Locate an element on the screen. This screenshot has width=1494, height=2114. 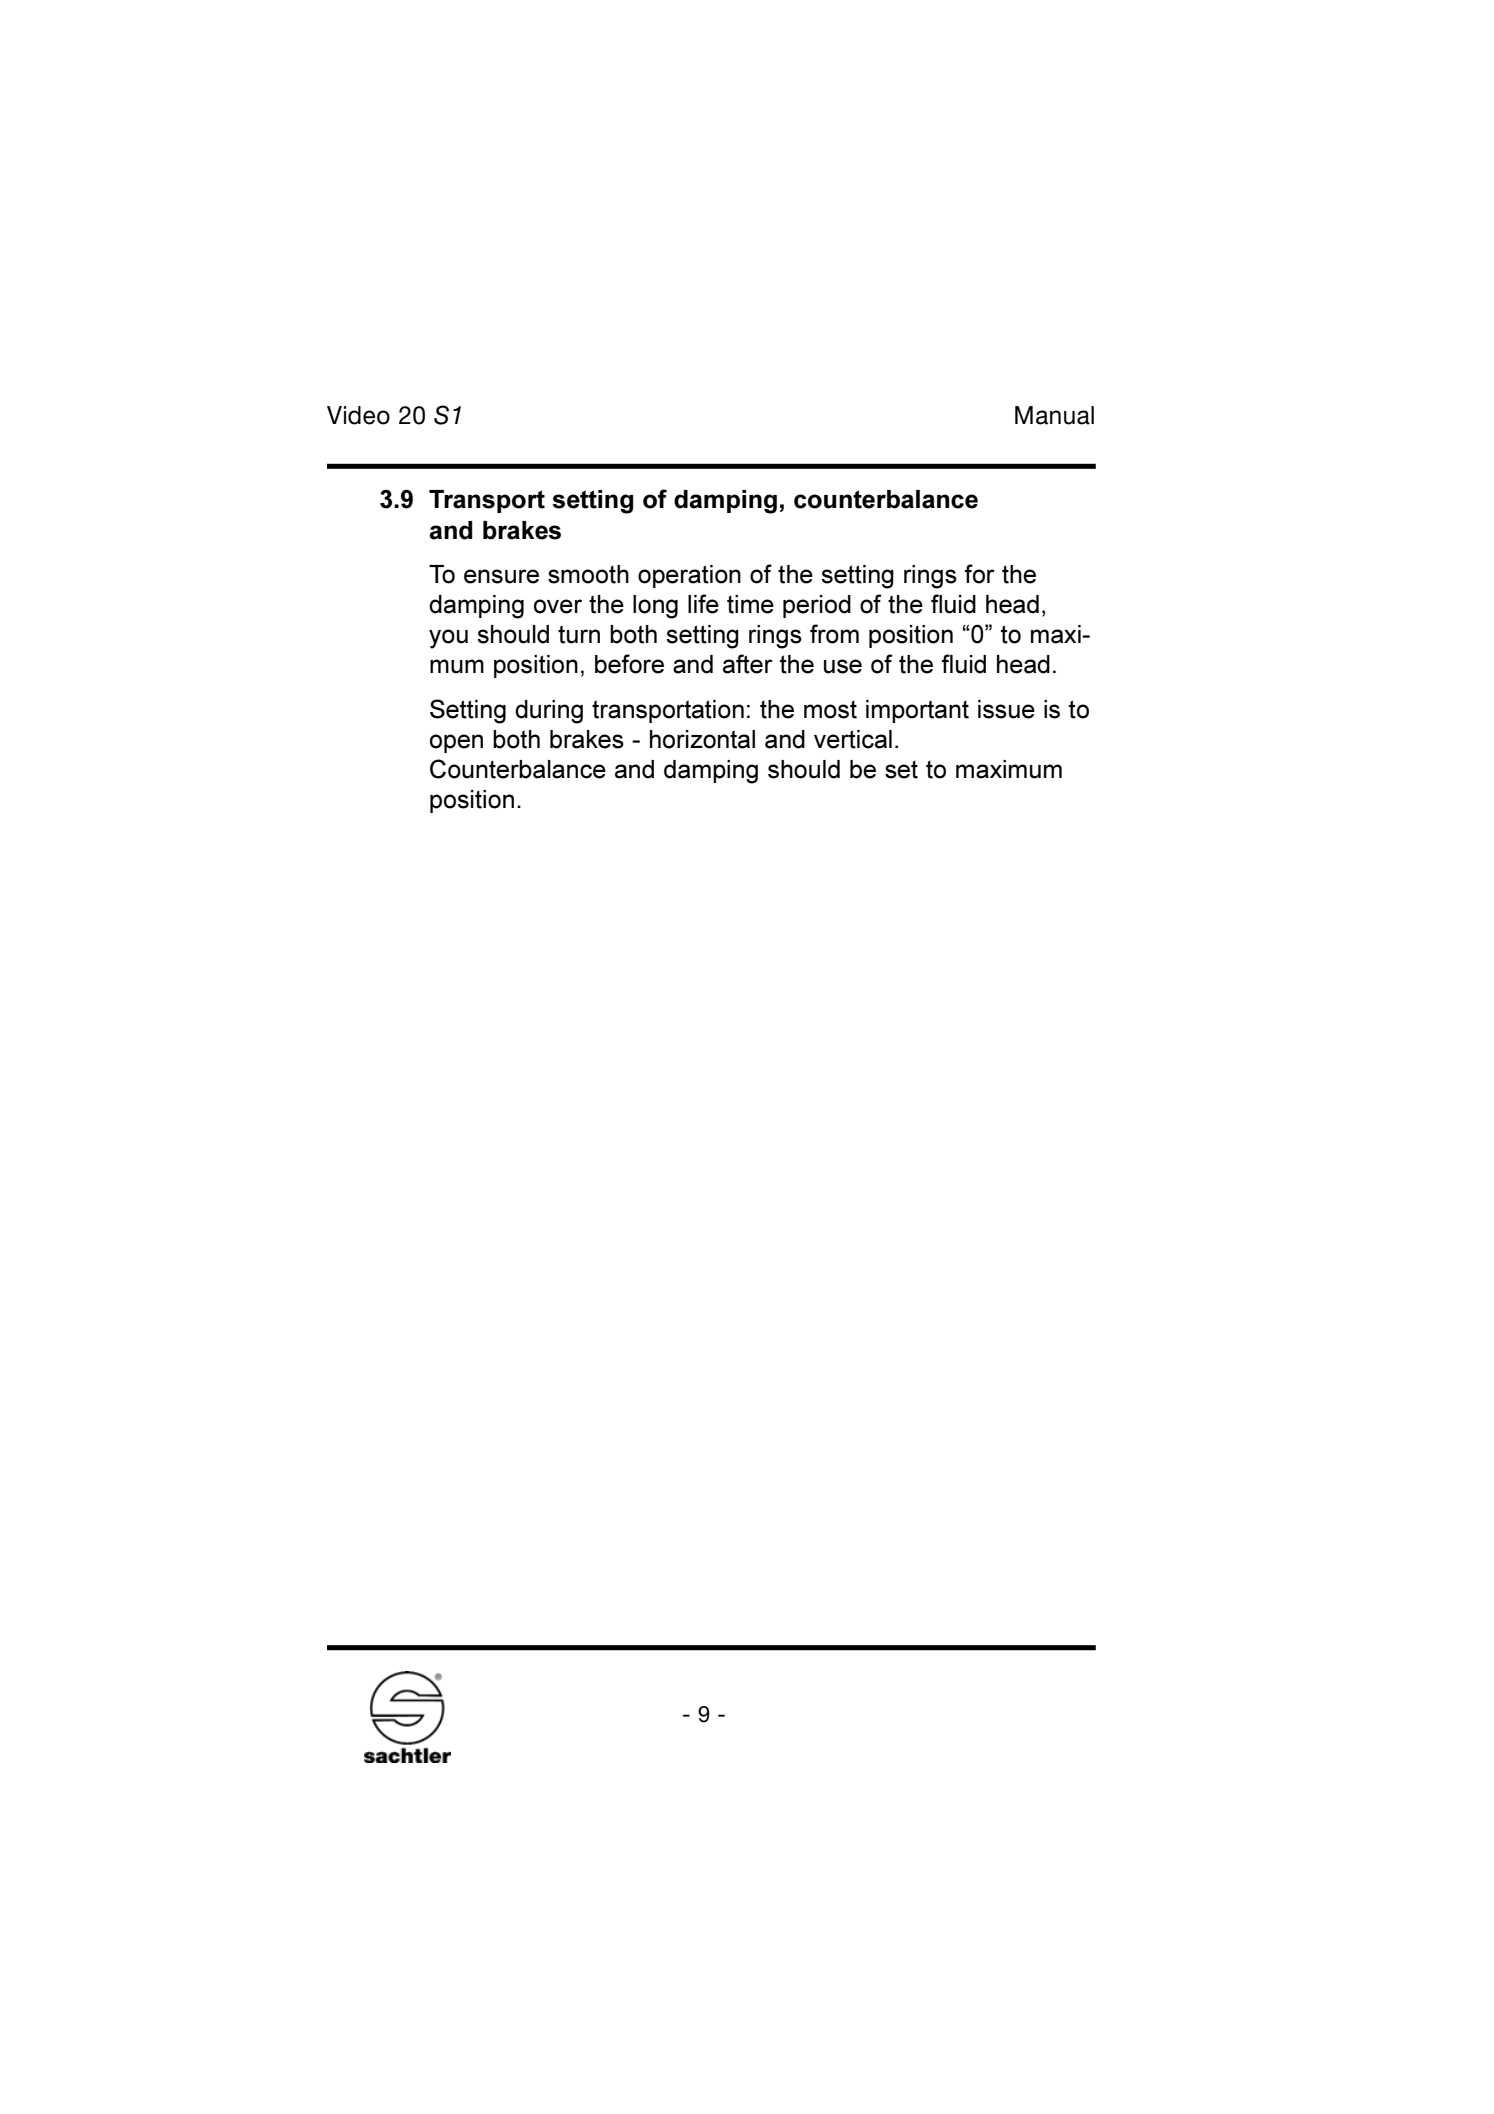
after is located at coordinates (748, 664).
